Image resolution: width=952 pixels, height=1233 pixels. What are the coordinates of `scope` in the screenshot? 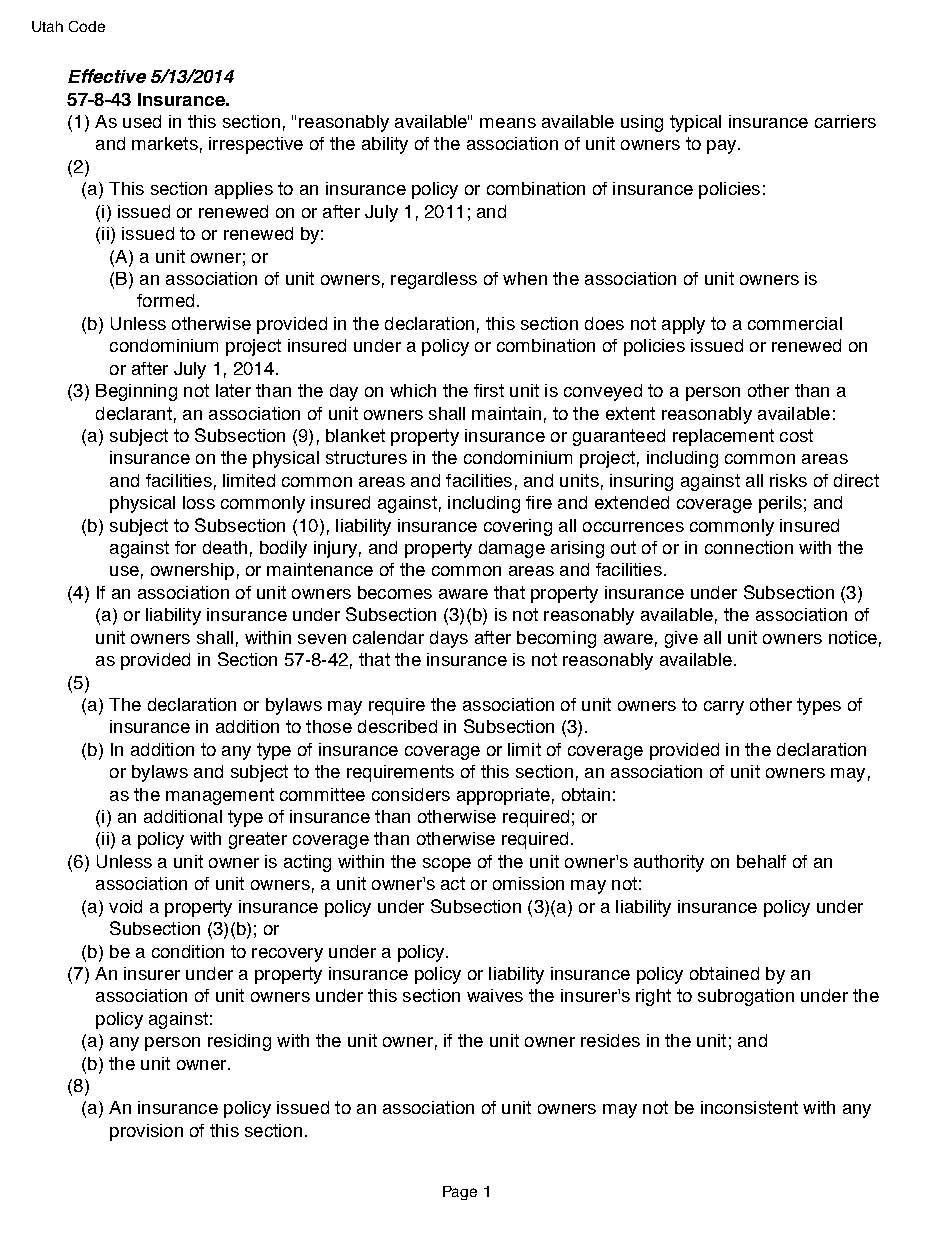 It's located at (447, 865).
